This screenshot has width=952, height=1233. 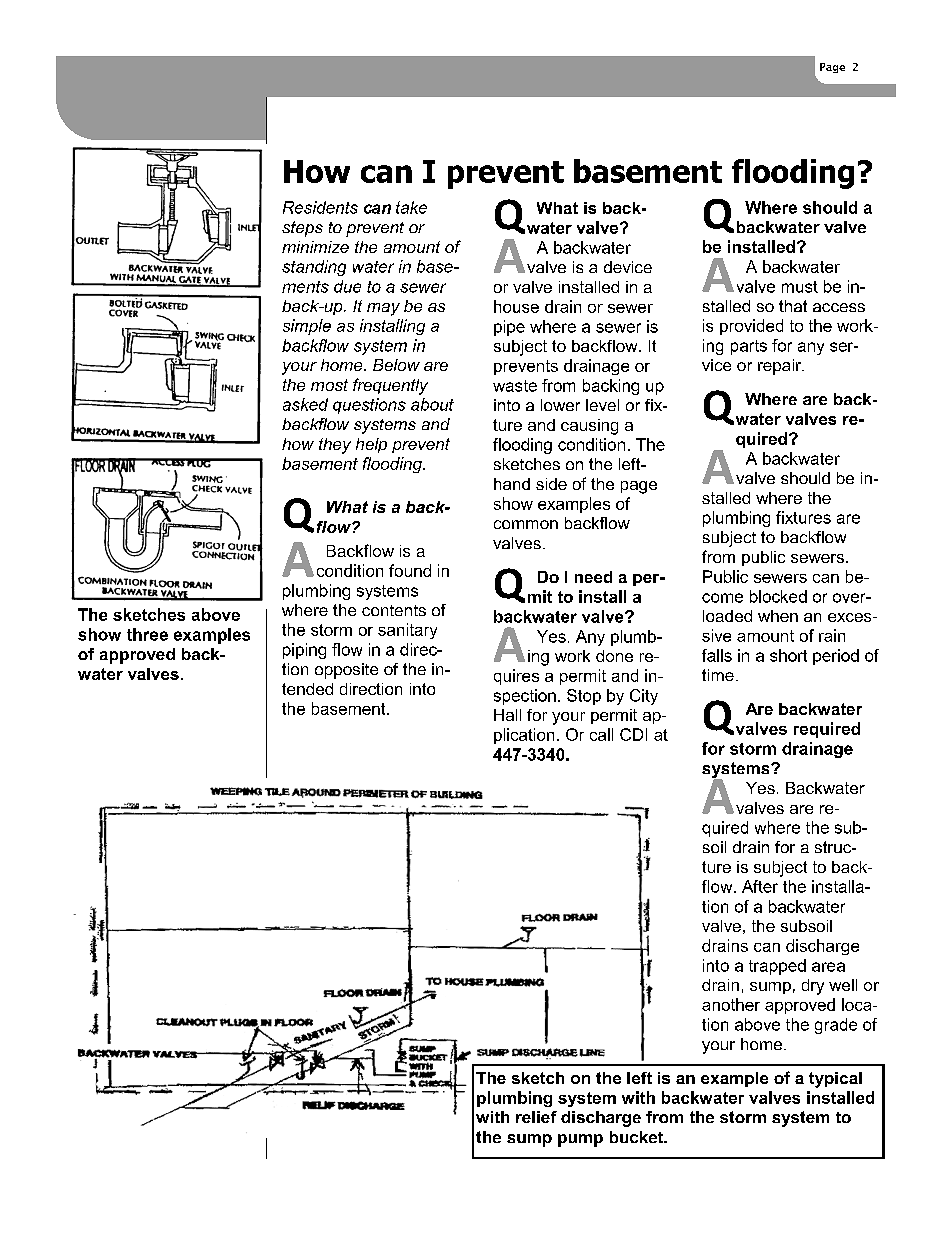 What do you see at coordinates (601, 734) in the screenshot?
I see `call` at bounding box center [601, 734].
